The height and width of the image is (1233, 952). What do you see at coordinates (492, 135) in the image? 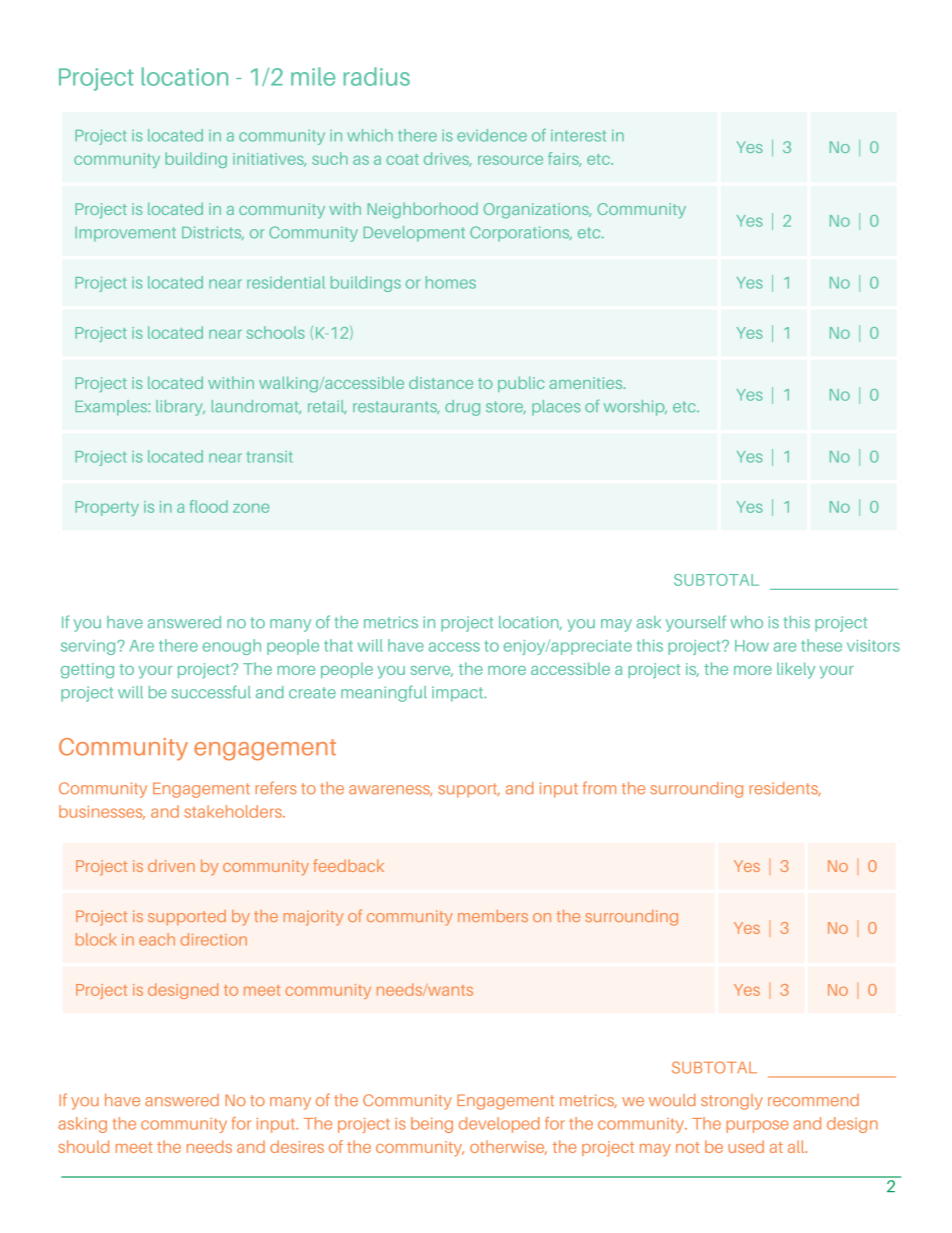
I see `evidence` at bounding box center [492, 135].
